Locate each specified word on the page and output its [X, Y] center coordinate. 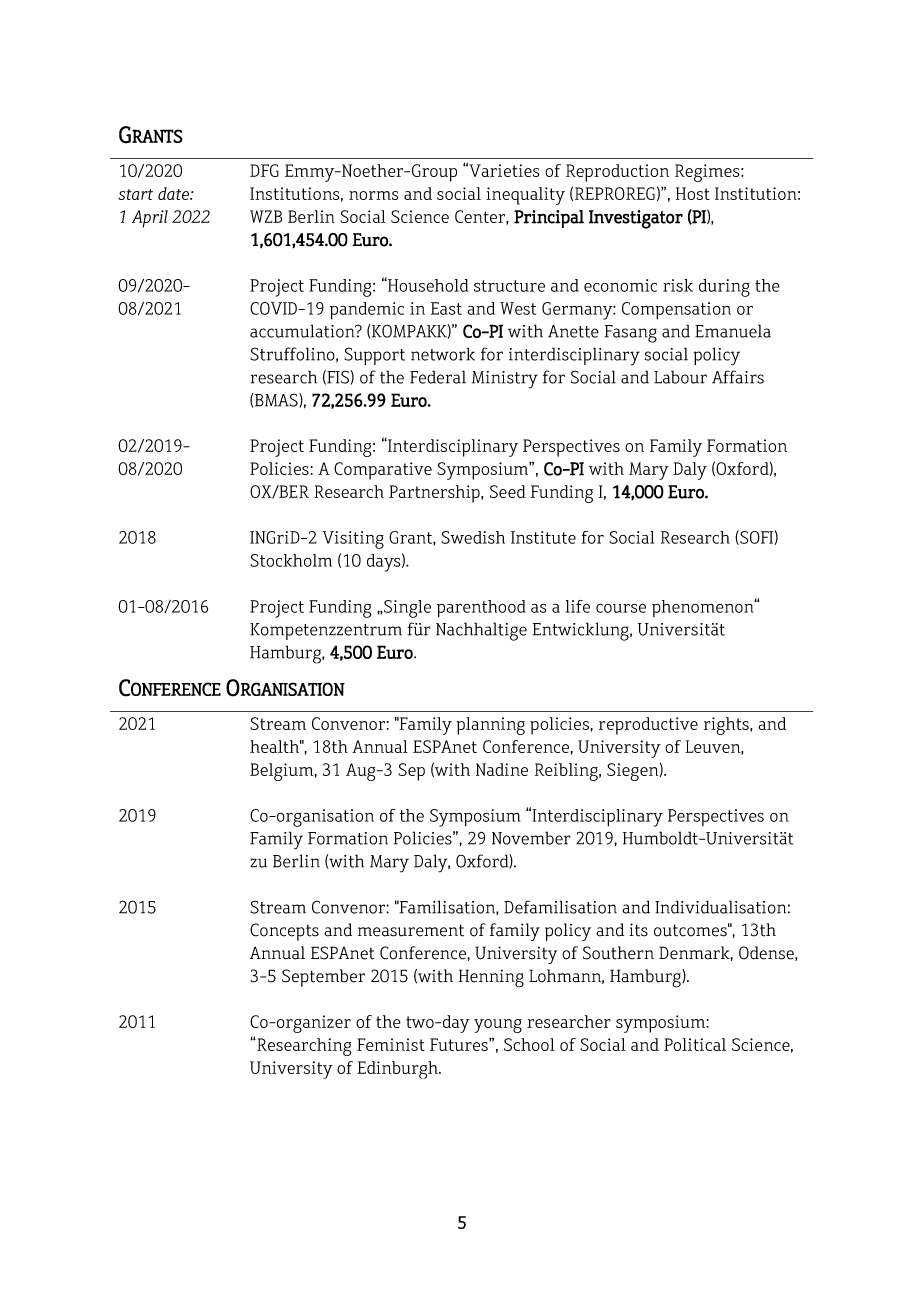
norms [373, 195]
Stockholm [291, 560]
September [323, 978]
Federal [438, 377]
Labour [680, 377]
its [638, 930]
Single [406, 609]
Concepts [284, 932]
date [174, 193]
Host [693, 193]
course [621, 608]
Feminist [391, 1044]
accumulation [303, 331]
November [531, 838]
